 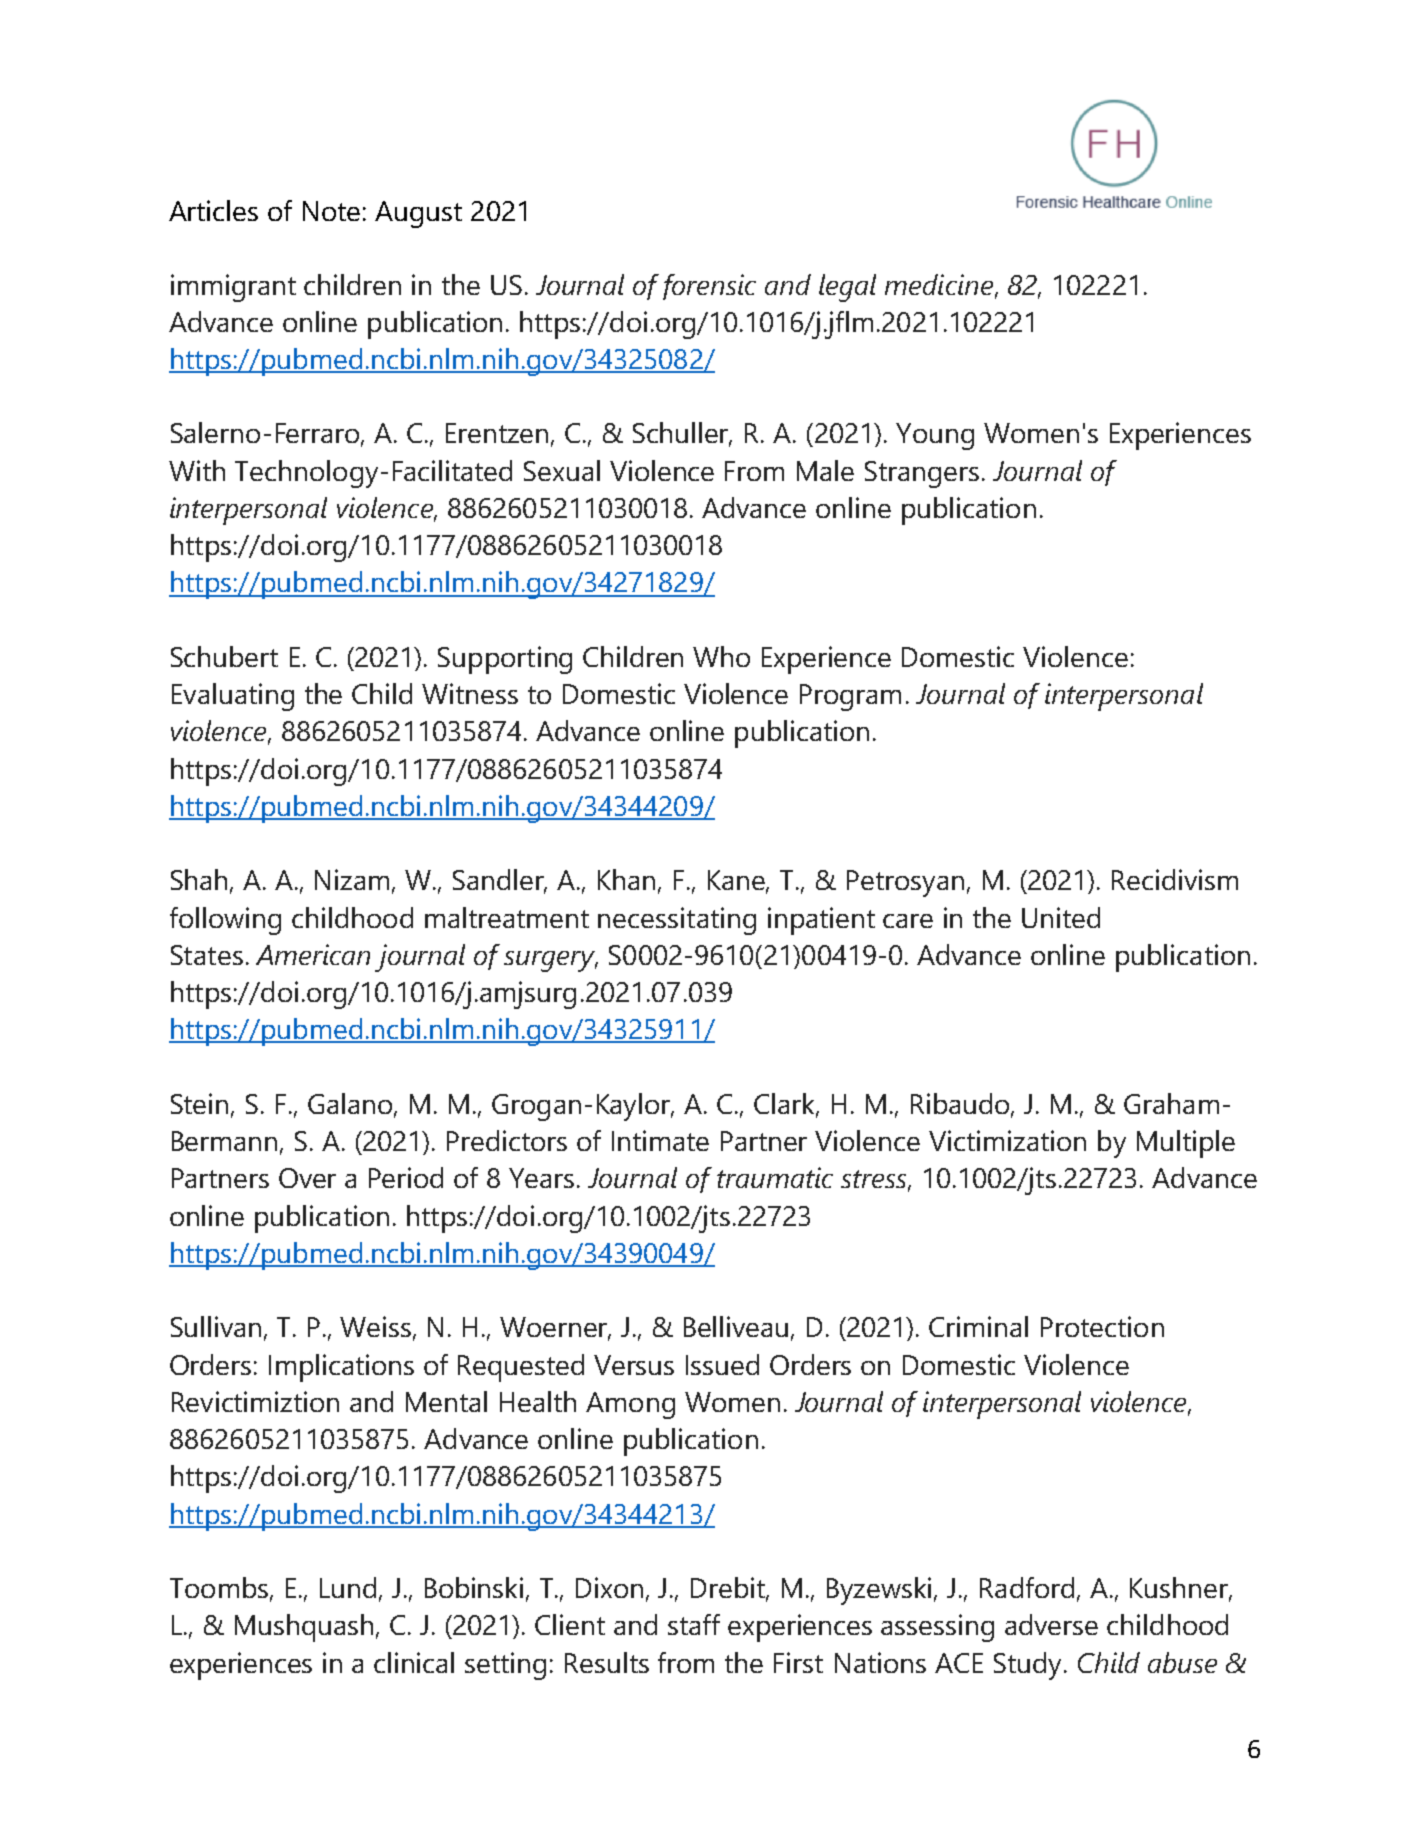 I want to click on American, so click(x=313, y=954).
